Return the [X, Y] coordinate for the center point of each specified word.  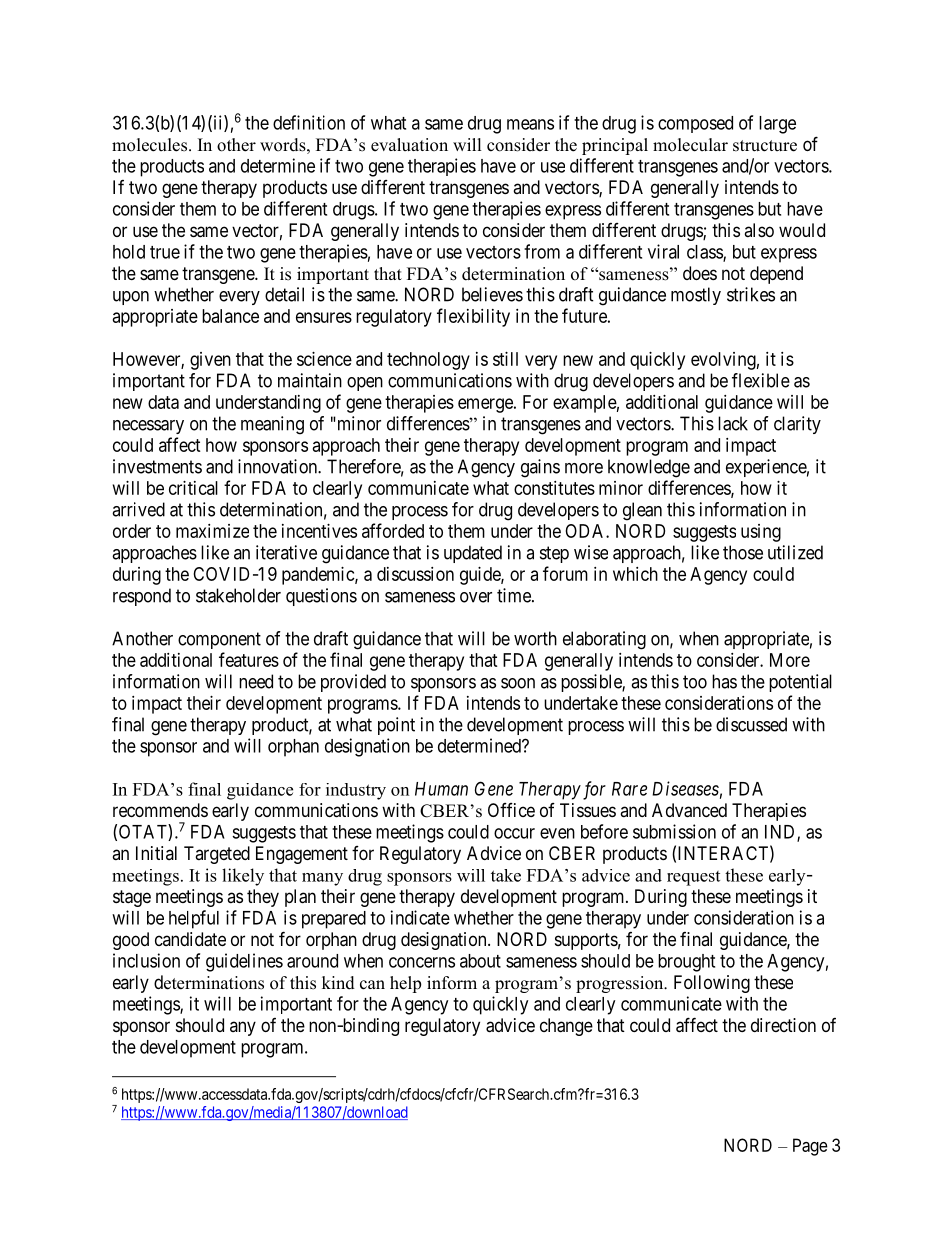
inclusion [146, 960]
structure [765, 146]
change [566, 1027]
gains [540, 468]
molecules [149, 145]
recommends [160, 810]
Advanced [689, 810]
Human [441, 789]
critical [193, 488]
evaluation [409, 145]
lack [733, 423]
